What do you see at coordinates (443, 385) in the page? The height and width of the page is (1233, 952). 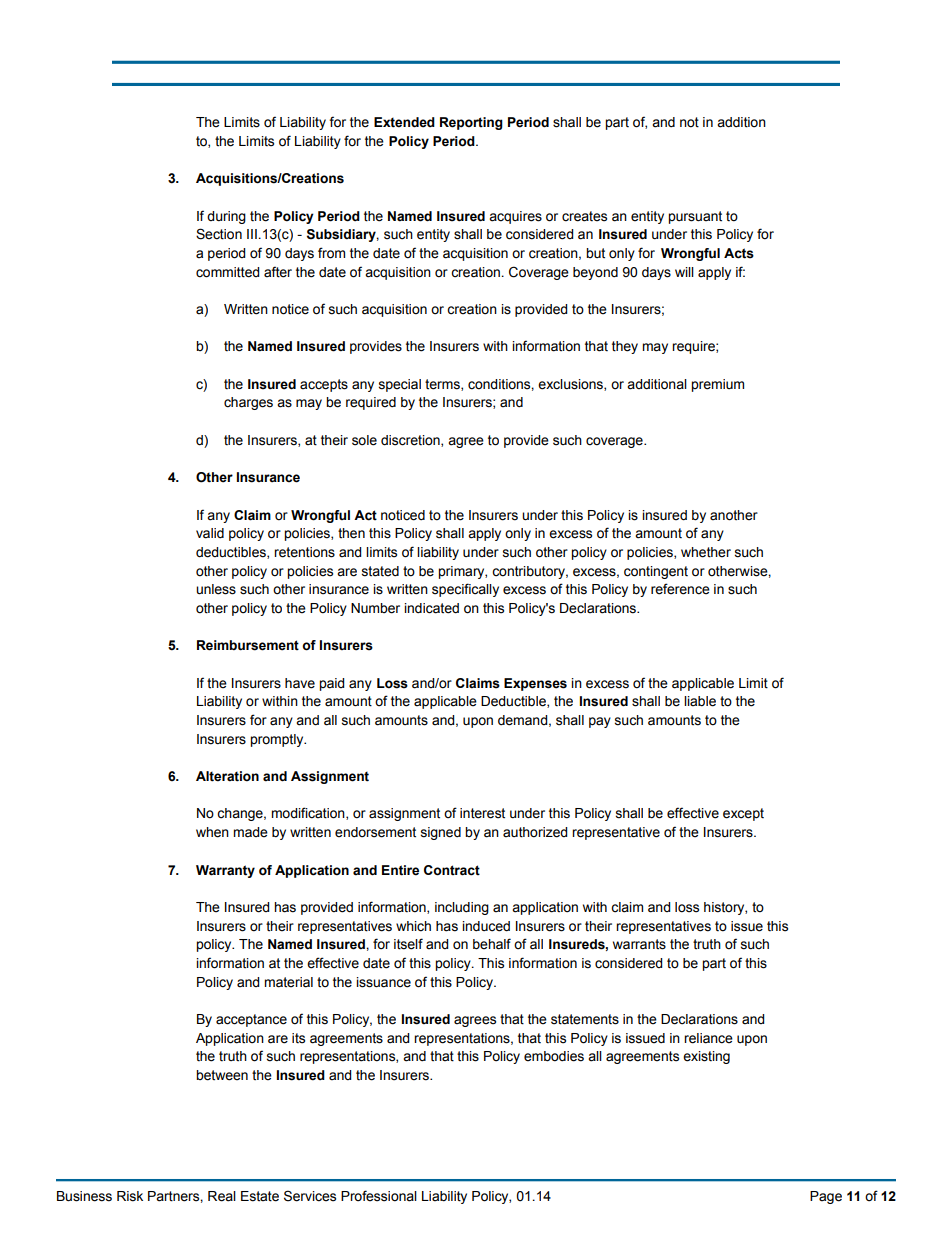 I see `terms` at bounding box center [443, 385].
